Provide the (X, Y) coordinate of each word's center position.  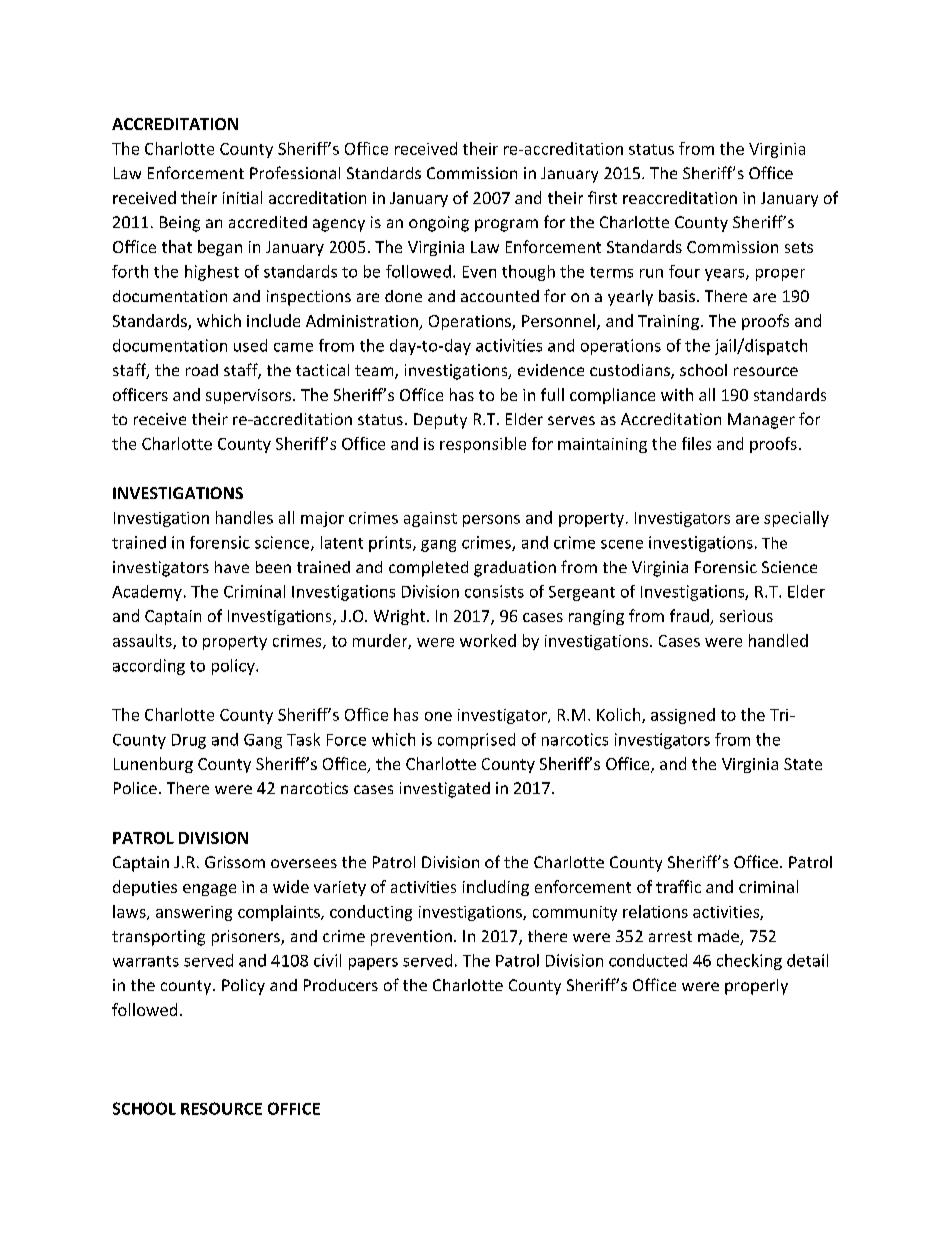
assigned (683, 716)
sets (799, 247)
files (696, 443)
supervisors (250, 396)
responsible (483, 445)
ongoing (439, 224)
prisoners (247, 938)
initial (242, 197)
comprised (476, 741)
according (149, 667)
